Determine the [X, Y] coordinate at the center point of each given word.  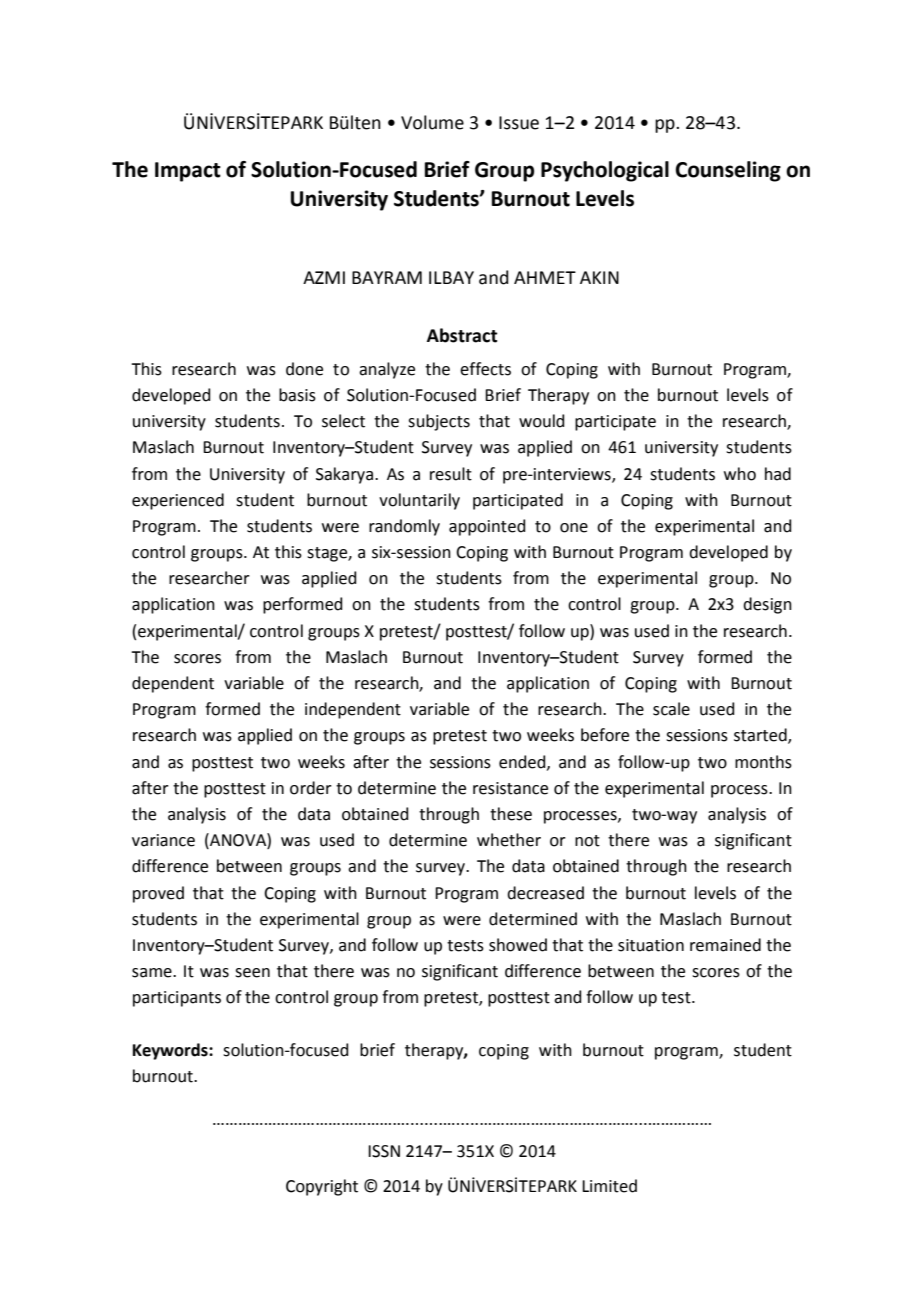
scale [671, 709]
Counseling [728, 171]
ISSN [384, 1151]
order [311, 788]
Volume [432, 122]
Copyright [322, 1187]
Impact [188, 172]
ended [523, 762]
